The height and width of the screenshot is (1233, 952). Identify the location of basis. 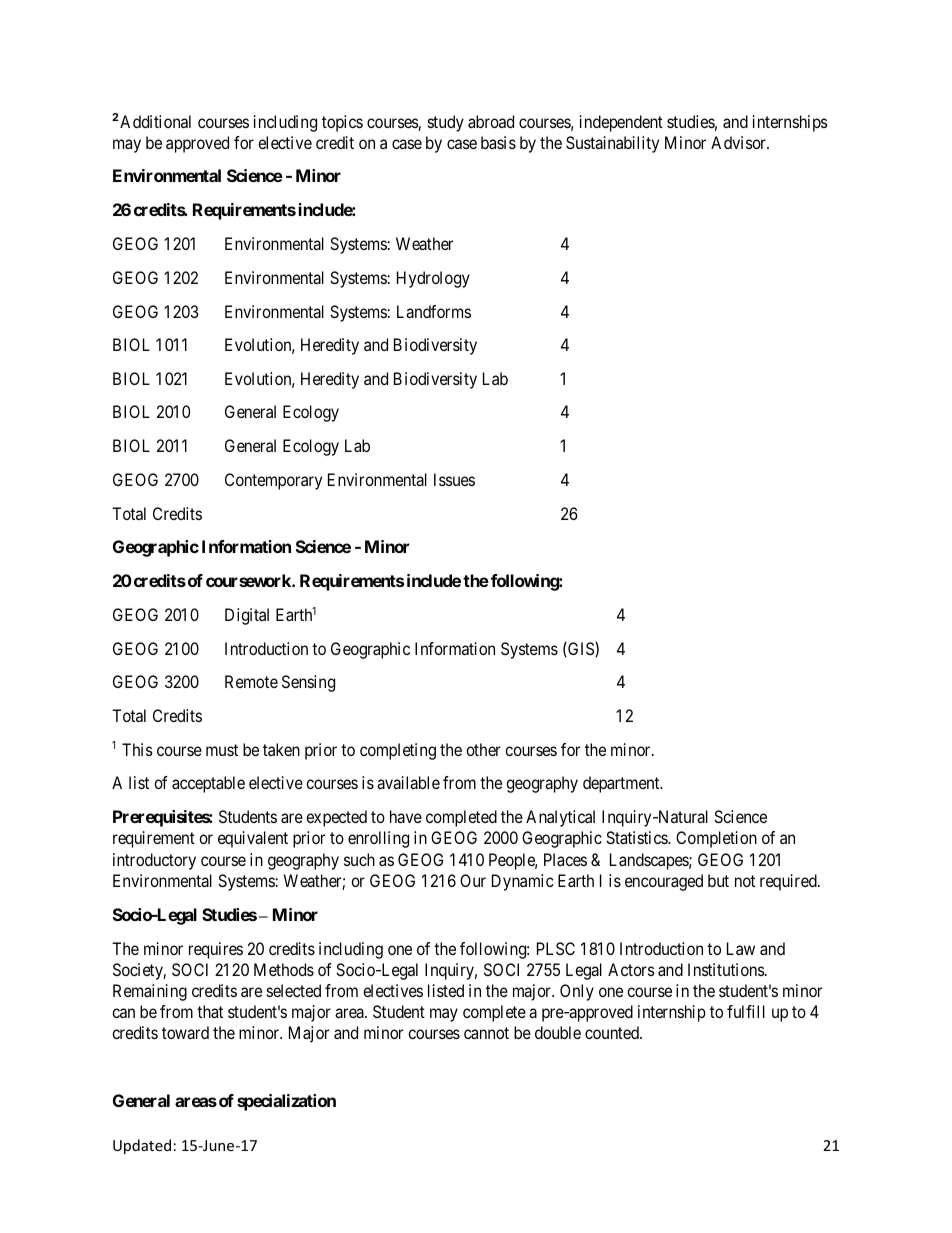
(498, 142).
